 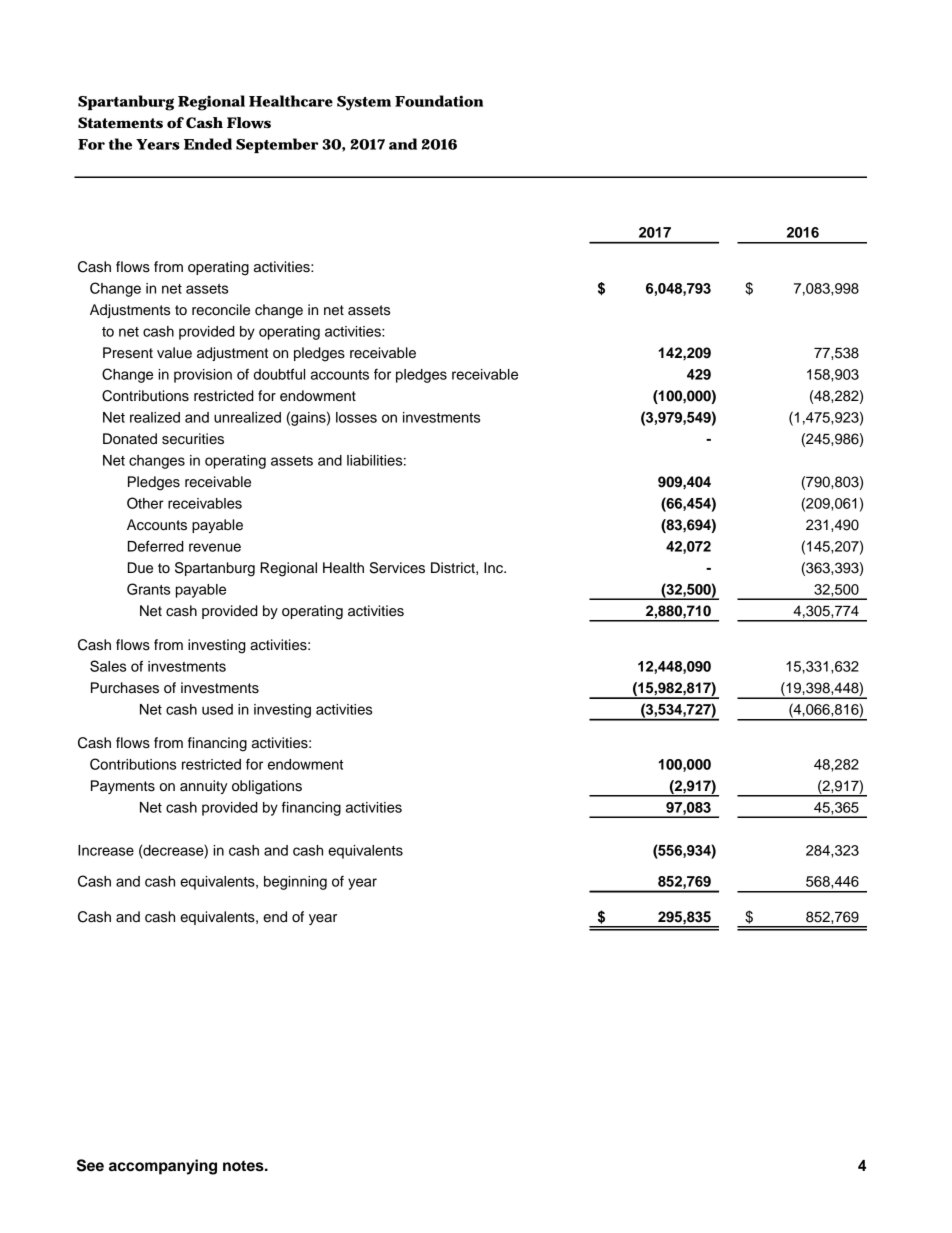 I want to click on System, so click(x=364, y=103).
